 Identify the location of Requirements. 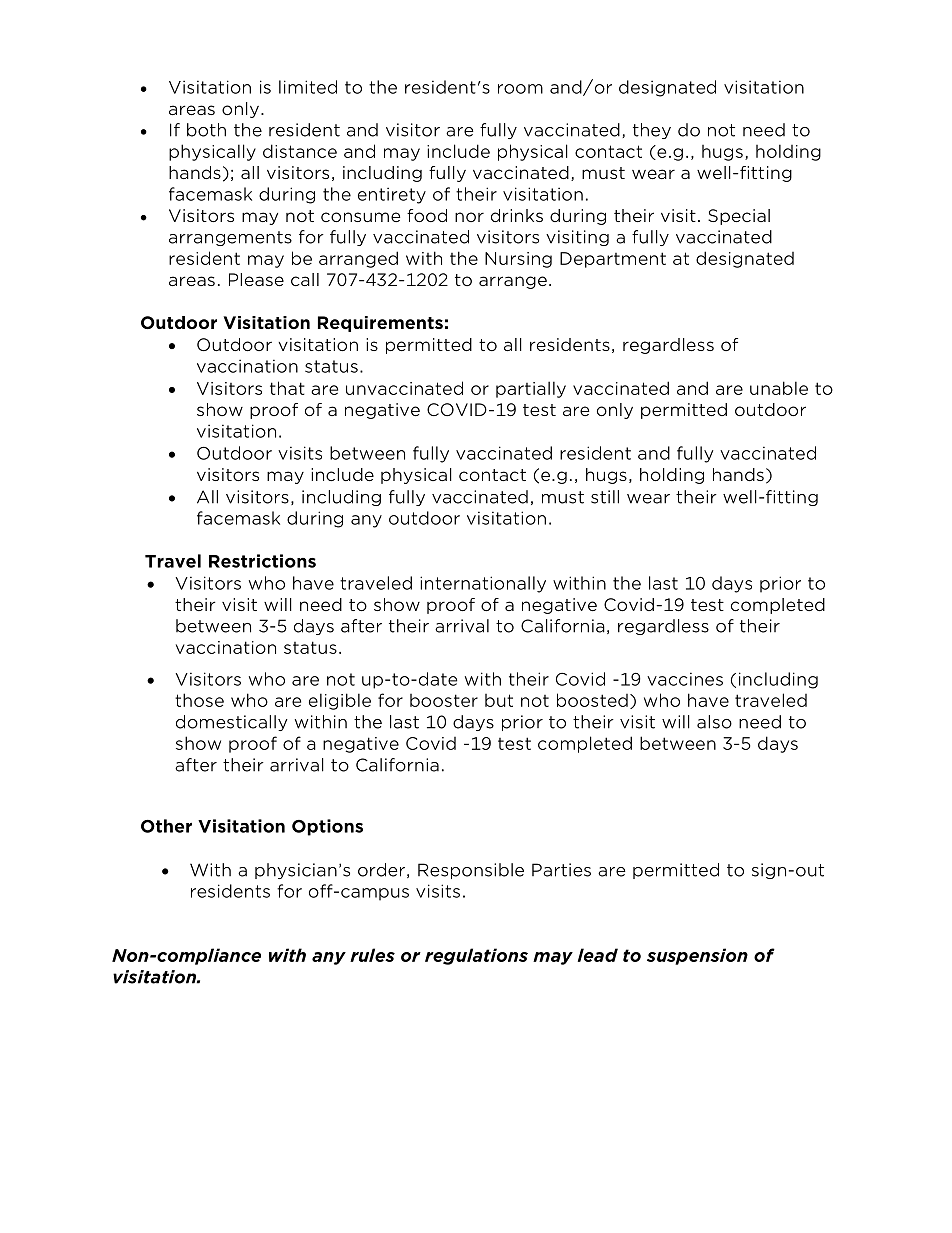
(380, 324).
